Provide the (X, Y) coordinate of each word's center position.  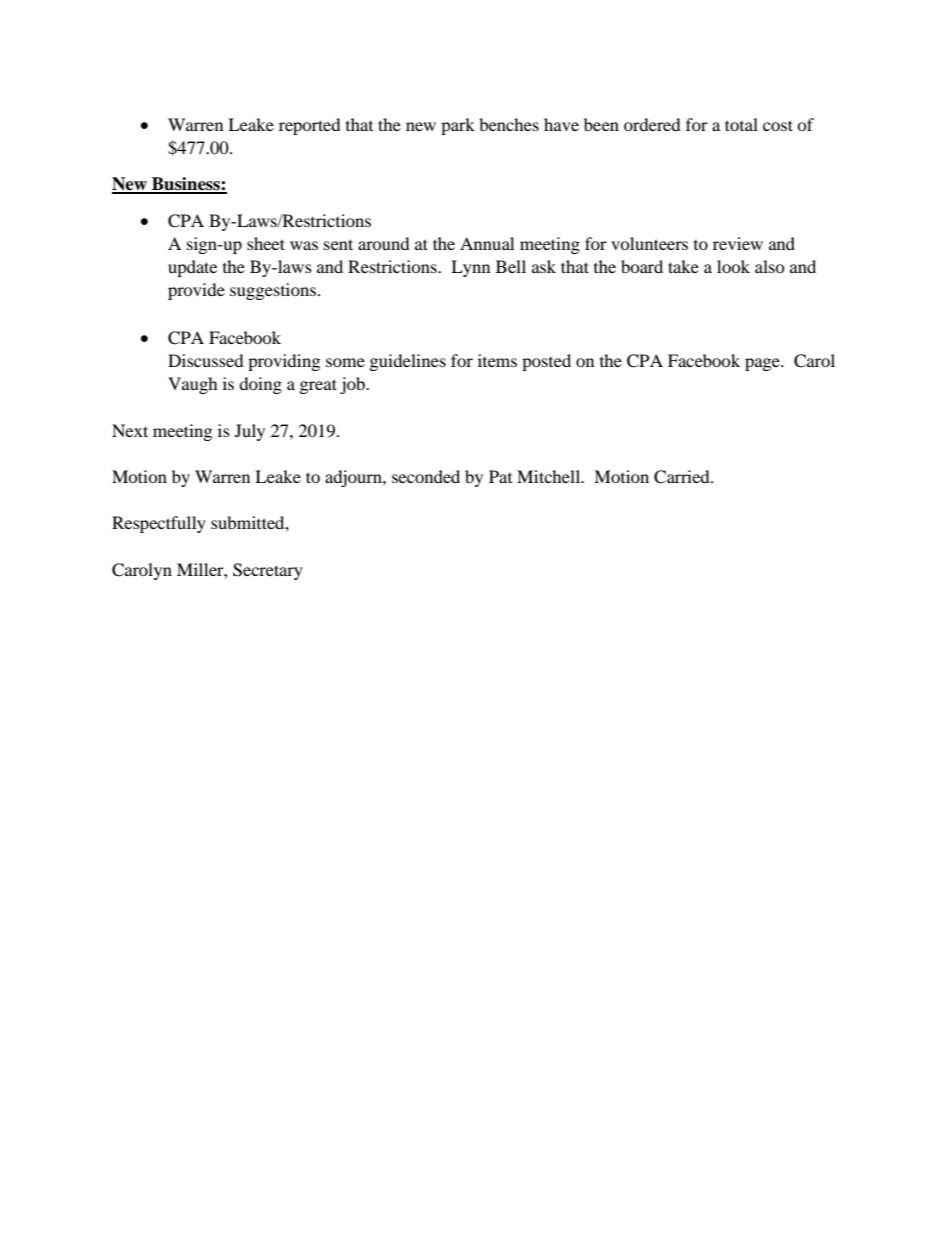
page (763, 364)
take (683, 266)
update (192, 268)
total (741, 124)
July (250, 432)
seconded (426, 476)
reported (310, 126)
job (353, 385)
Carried (683, 477)
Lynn (470, 268)
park (458, 126)
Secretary (268, 571)
